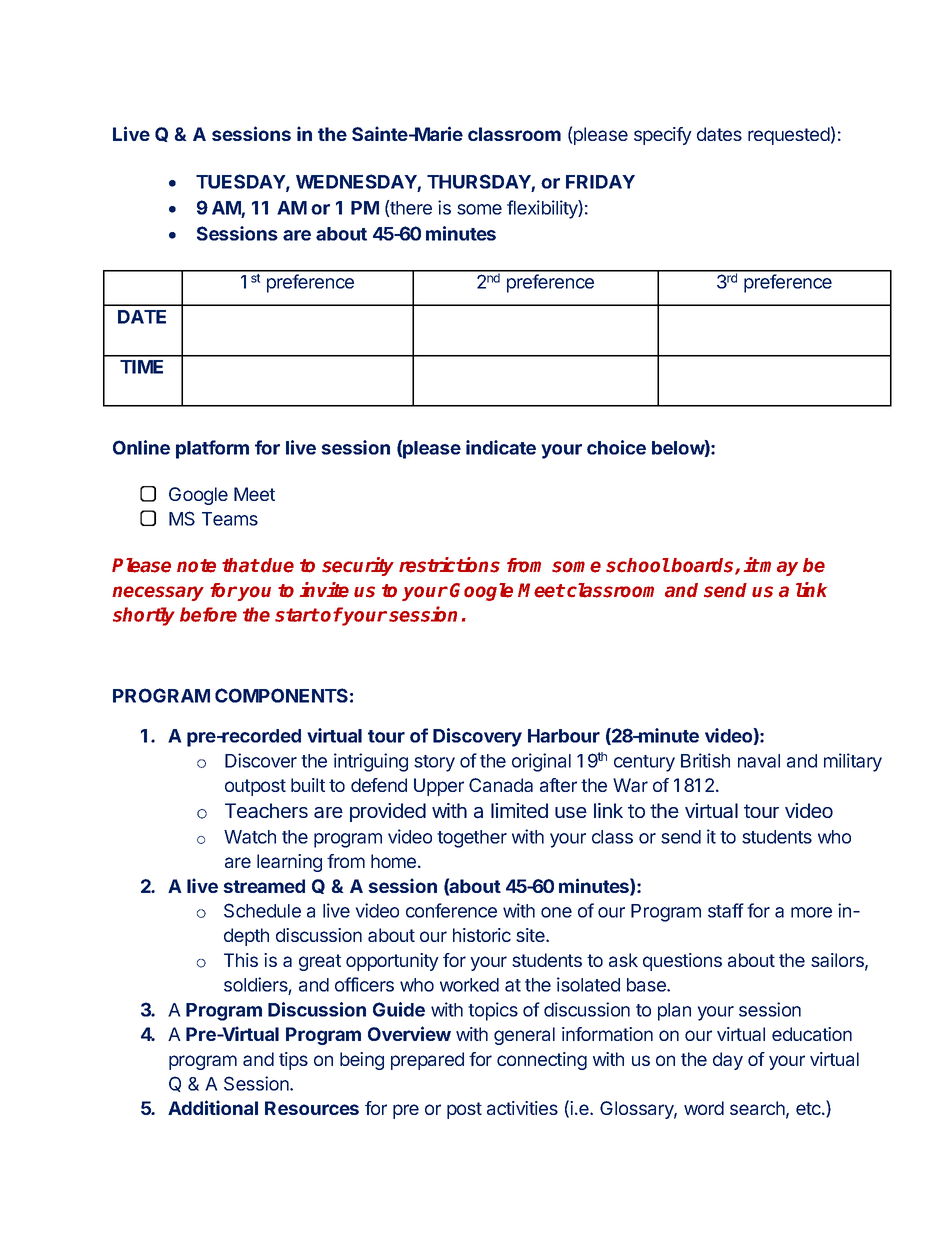  Describe the element at coordinates (213, 1107) in the image. I see `Additional` at that location.
